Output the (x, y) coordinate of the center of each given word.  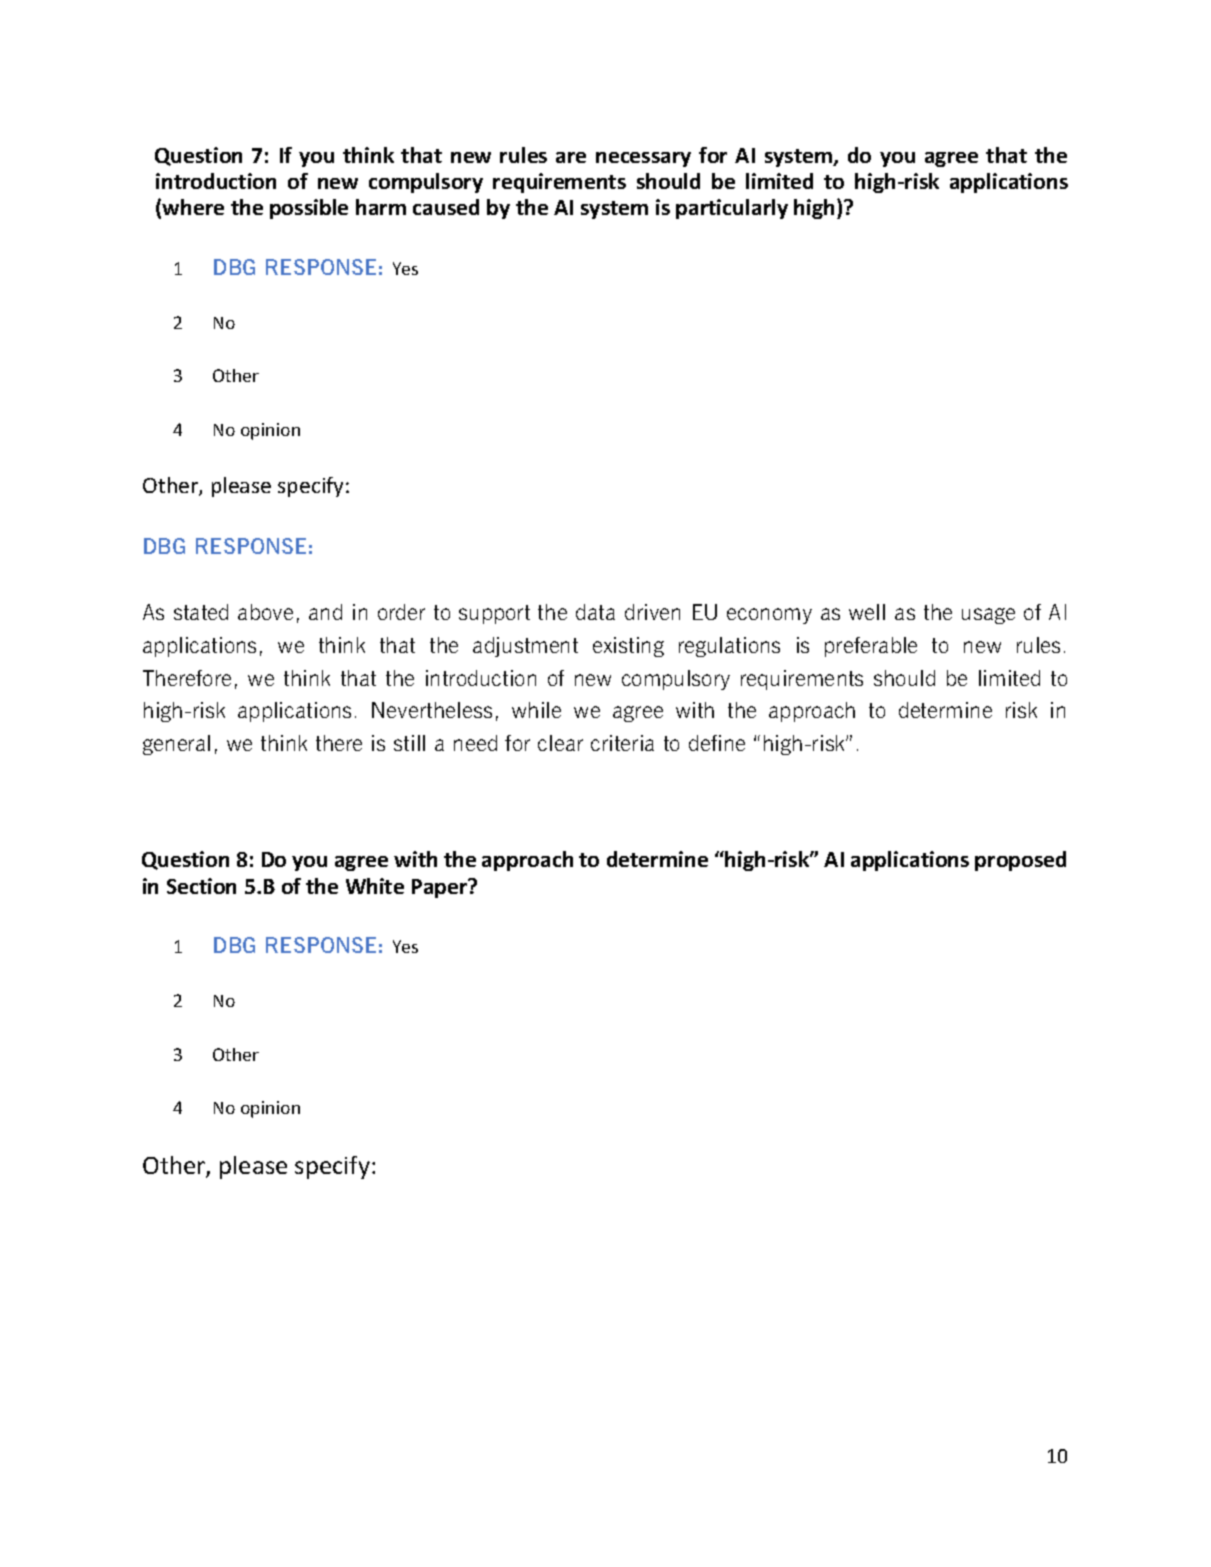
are (571, 157)
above (265, 612)
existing (628, 647)
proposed (1020, 861)
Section (201, 886)
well (867, 612)
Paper (441, 888)
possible (309, 209)
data (595, 612)
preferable (871, 647)
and (325, 612)
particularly (732, 209)
